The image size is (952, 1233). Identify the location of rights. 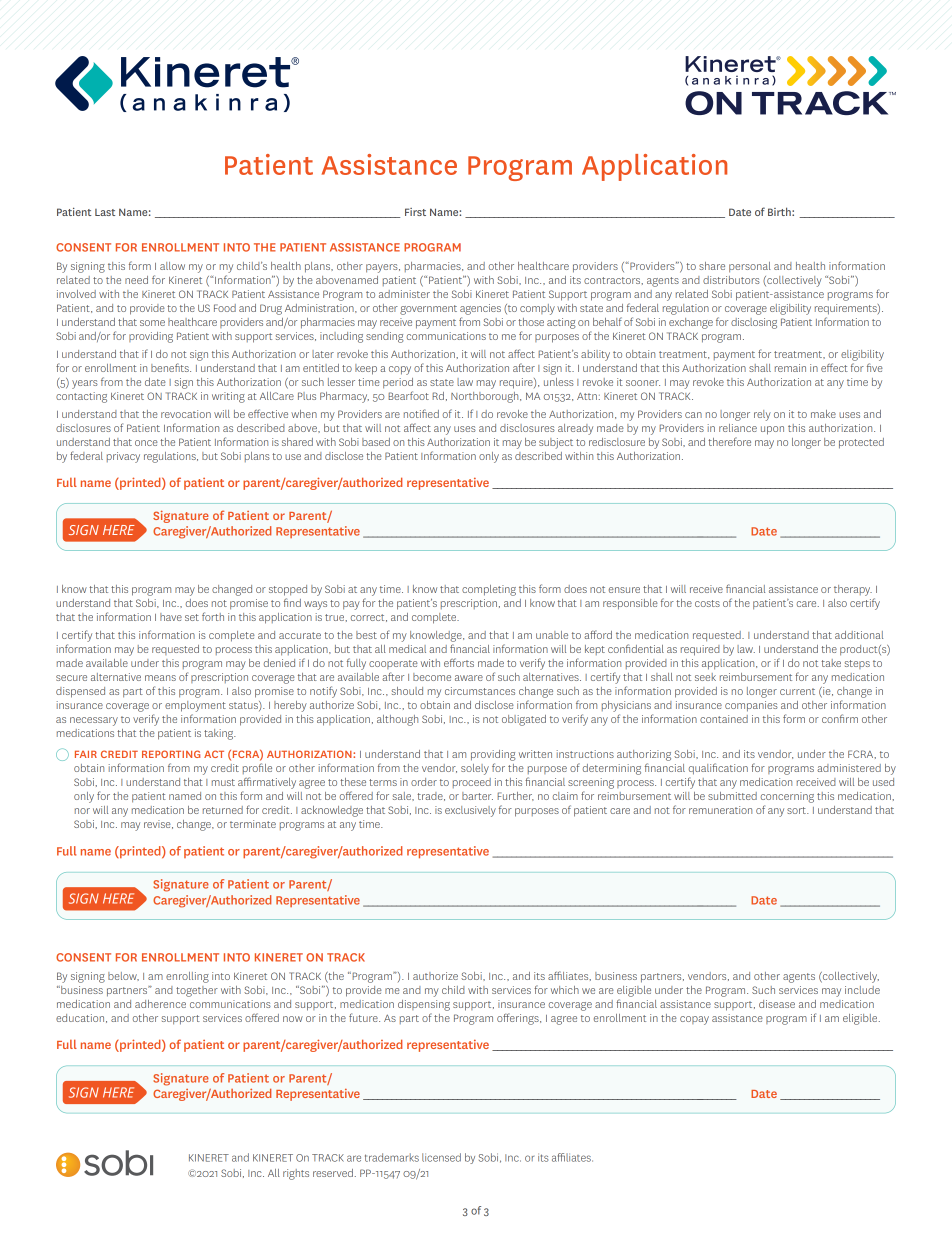
(296, 1174).
